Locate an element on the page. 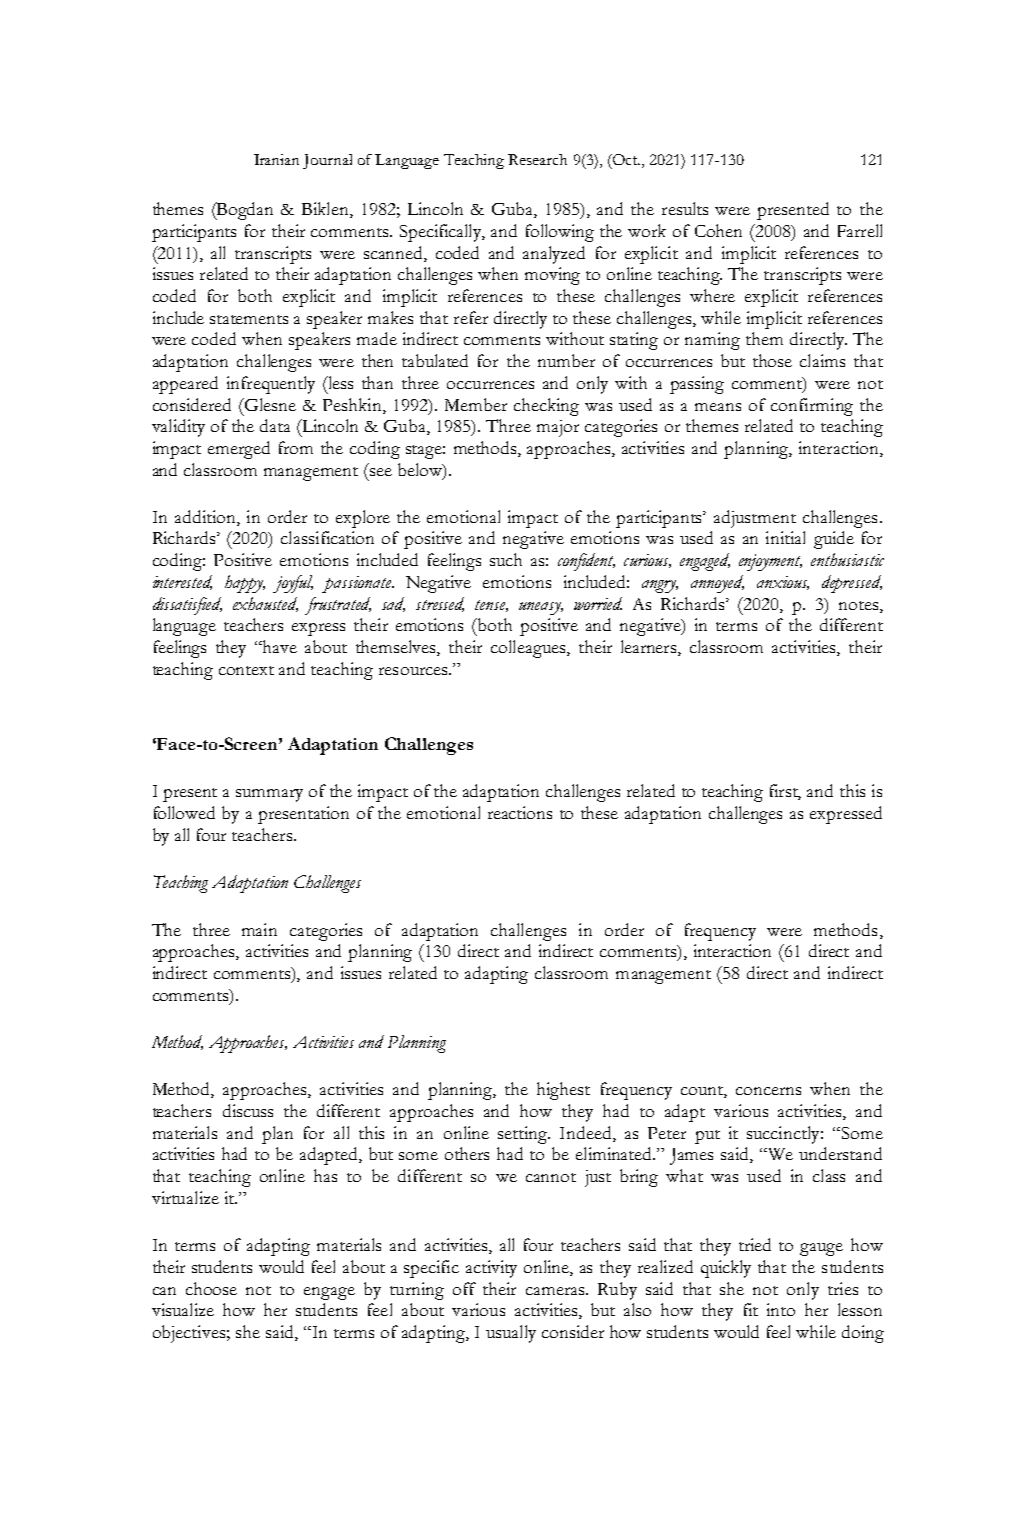 Image resolution: width=1031 pixels, height=1517 pixels. choose is located at coordinates (211, 1288).
